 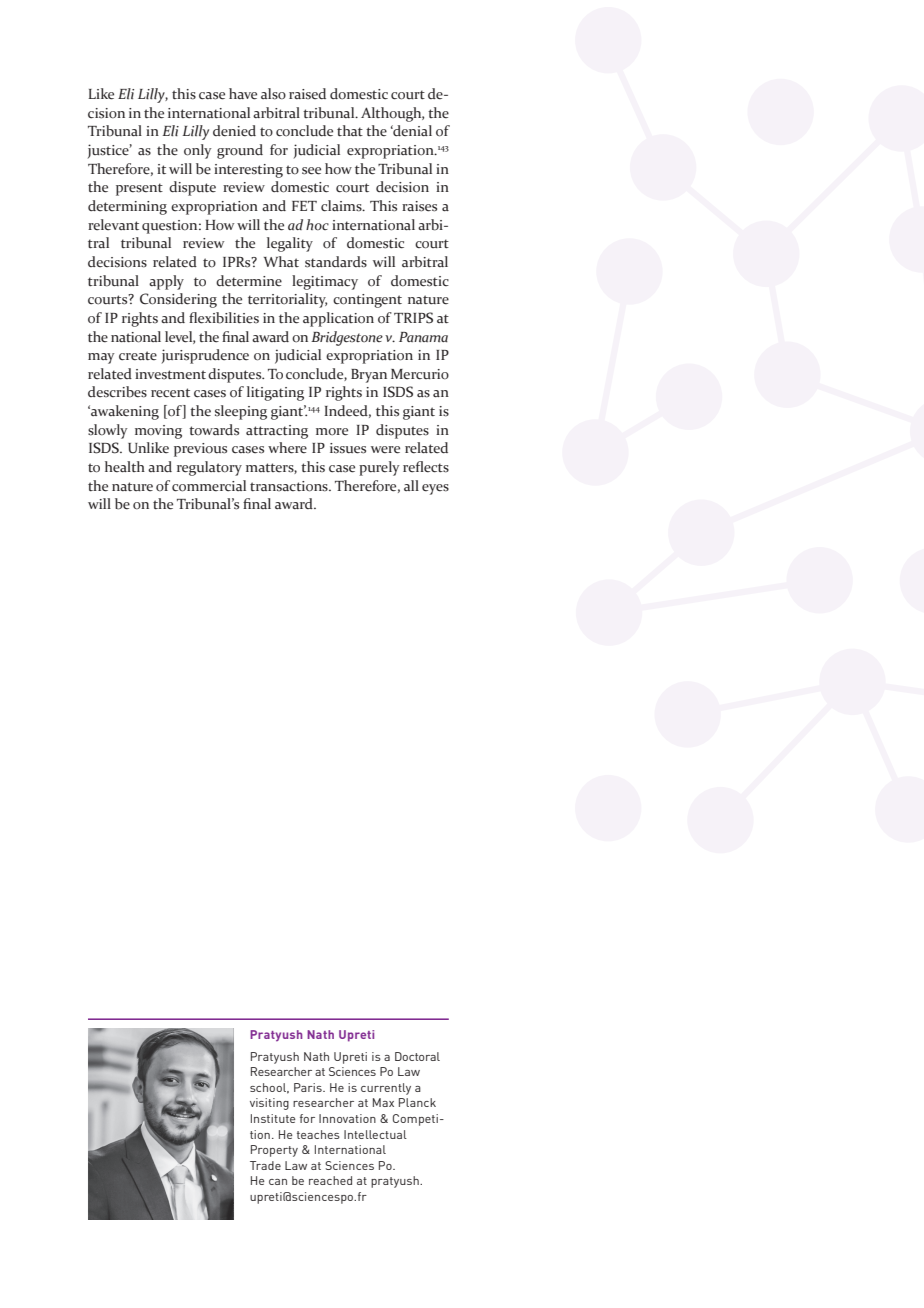 I want to click on Doctoral, so click(x=417, y=1056).
